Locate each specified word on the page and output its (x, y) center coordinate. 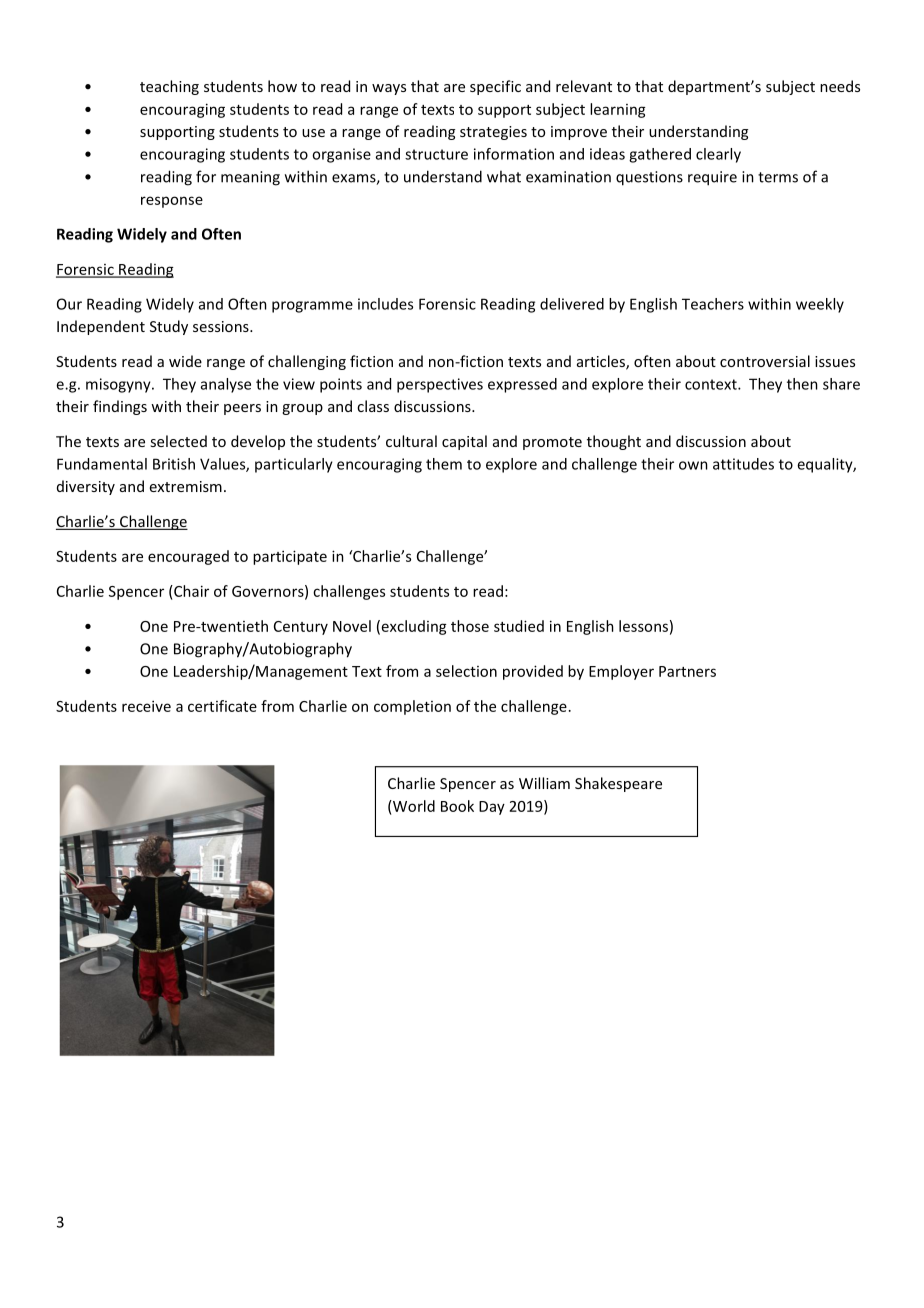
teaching (169, 87)
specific (495, 87)
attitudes (743, 464)
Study (169, 327)
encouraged (188, 557)
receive (146, 706)
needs (840, 86)
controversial (765, 361)
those (470, 626)
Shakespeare (618, 784)
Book (457, 806)
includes (385, 304)
